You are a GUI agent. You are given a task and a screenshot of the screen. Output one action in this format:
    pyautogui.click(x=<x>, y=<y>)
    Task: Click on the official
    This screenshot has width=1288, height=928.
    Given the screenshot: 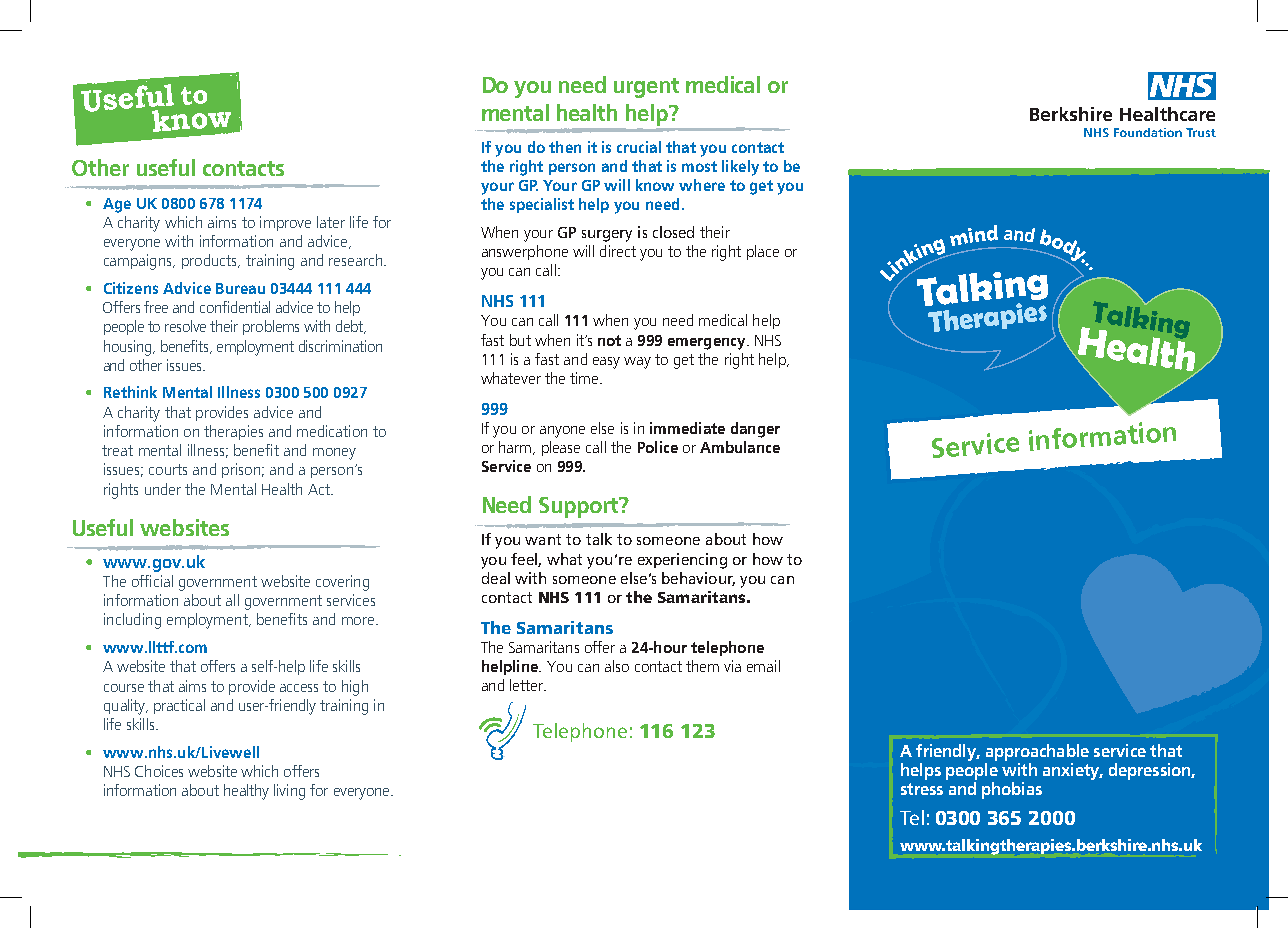 What is the action you would take?
    pyautogui.click(x=152, y=581)
